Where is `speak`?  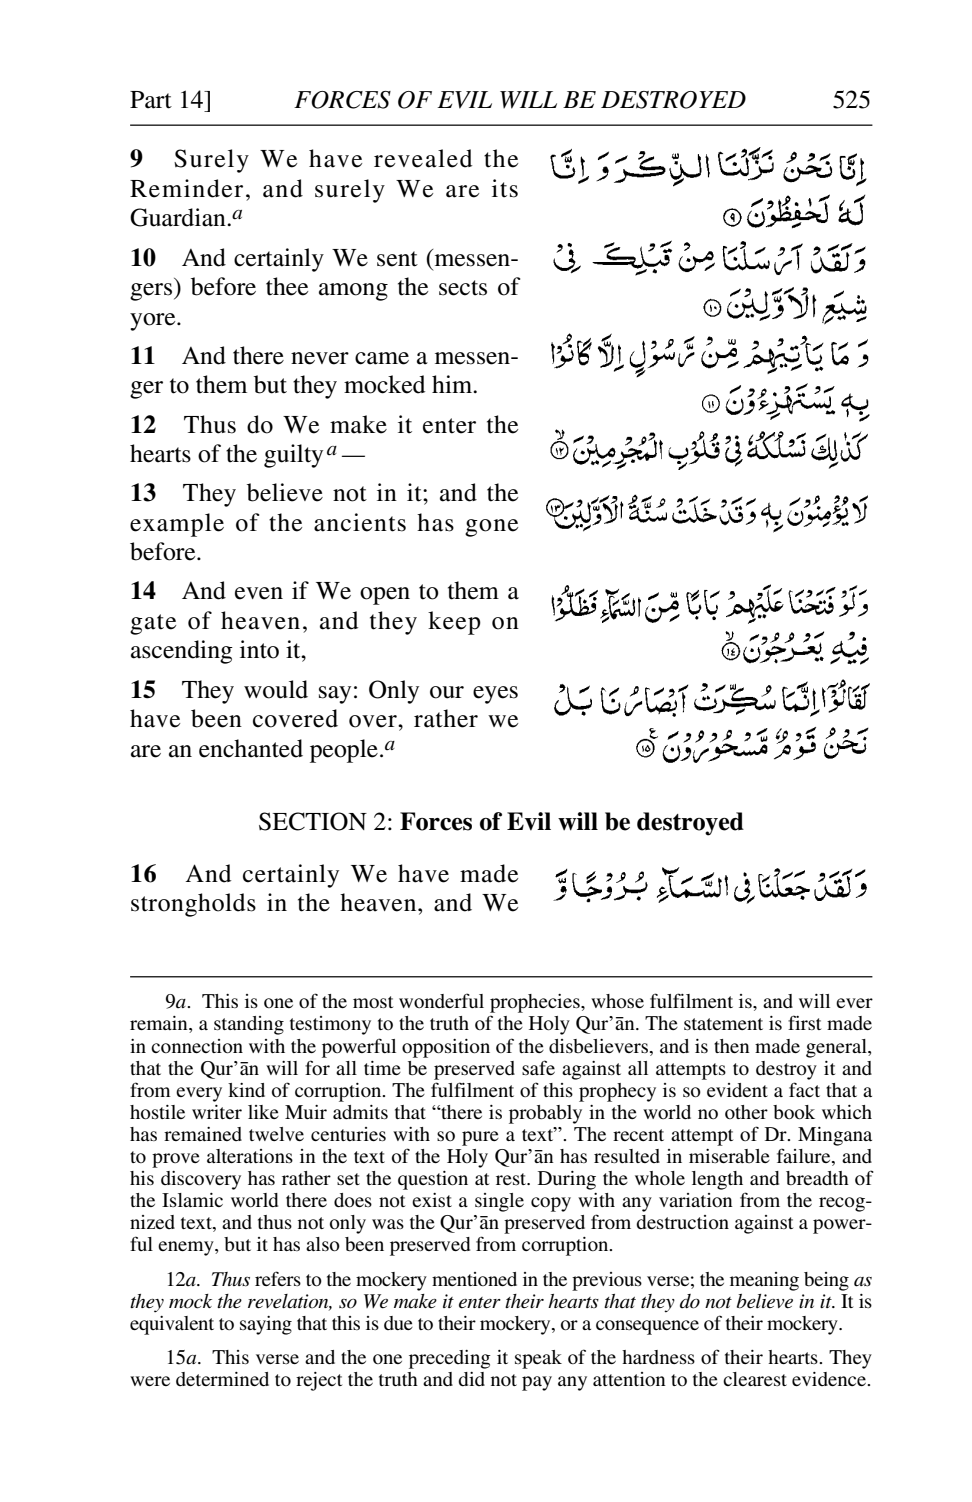
speak is located at coordinates (538, 1359).
